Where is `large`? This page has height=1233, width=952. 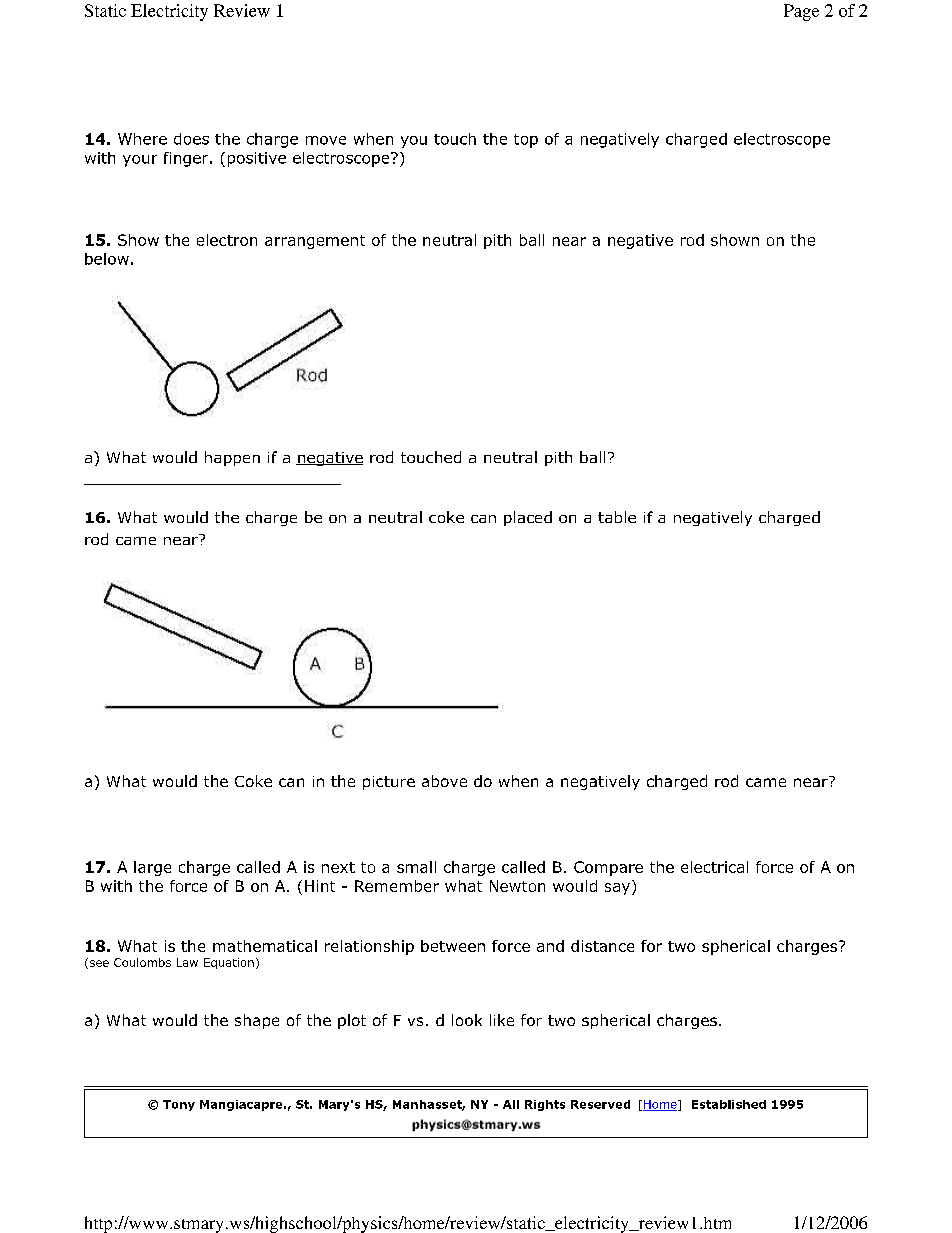
large is located at coordinates (152, 868).
